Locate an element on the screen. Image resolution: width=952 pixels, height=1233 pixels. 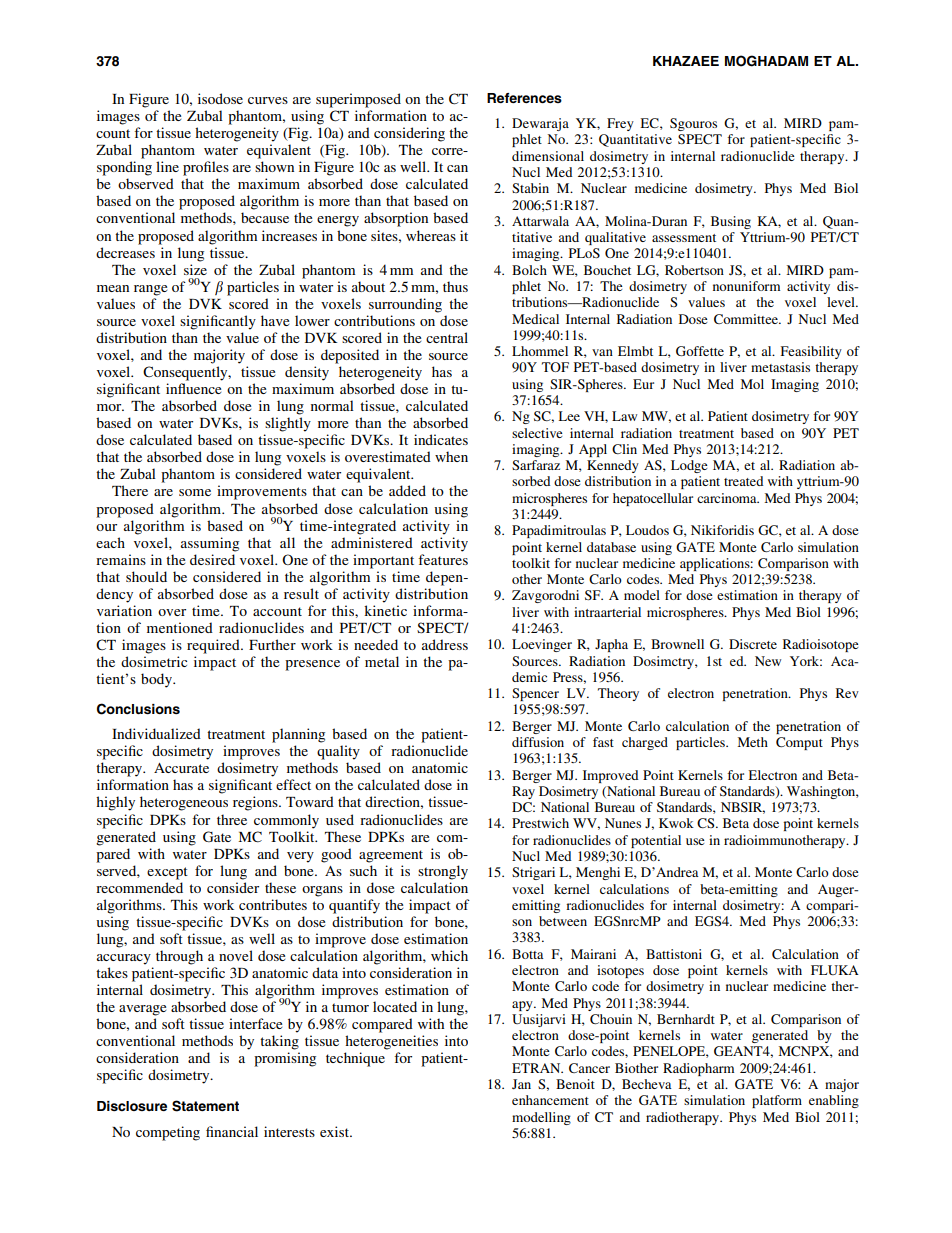
address is located at coordinates (445, 644).
